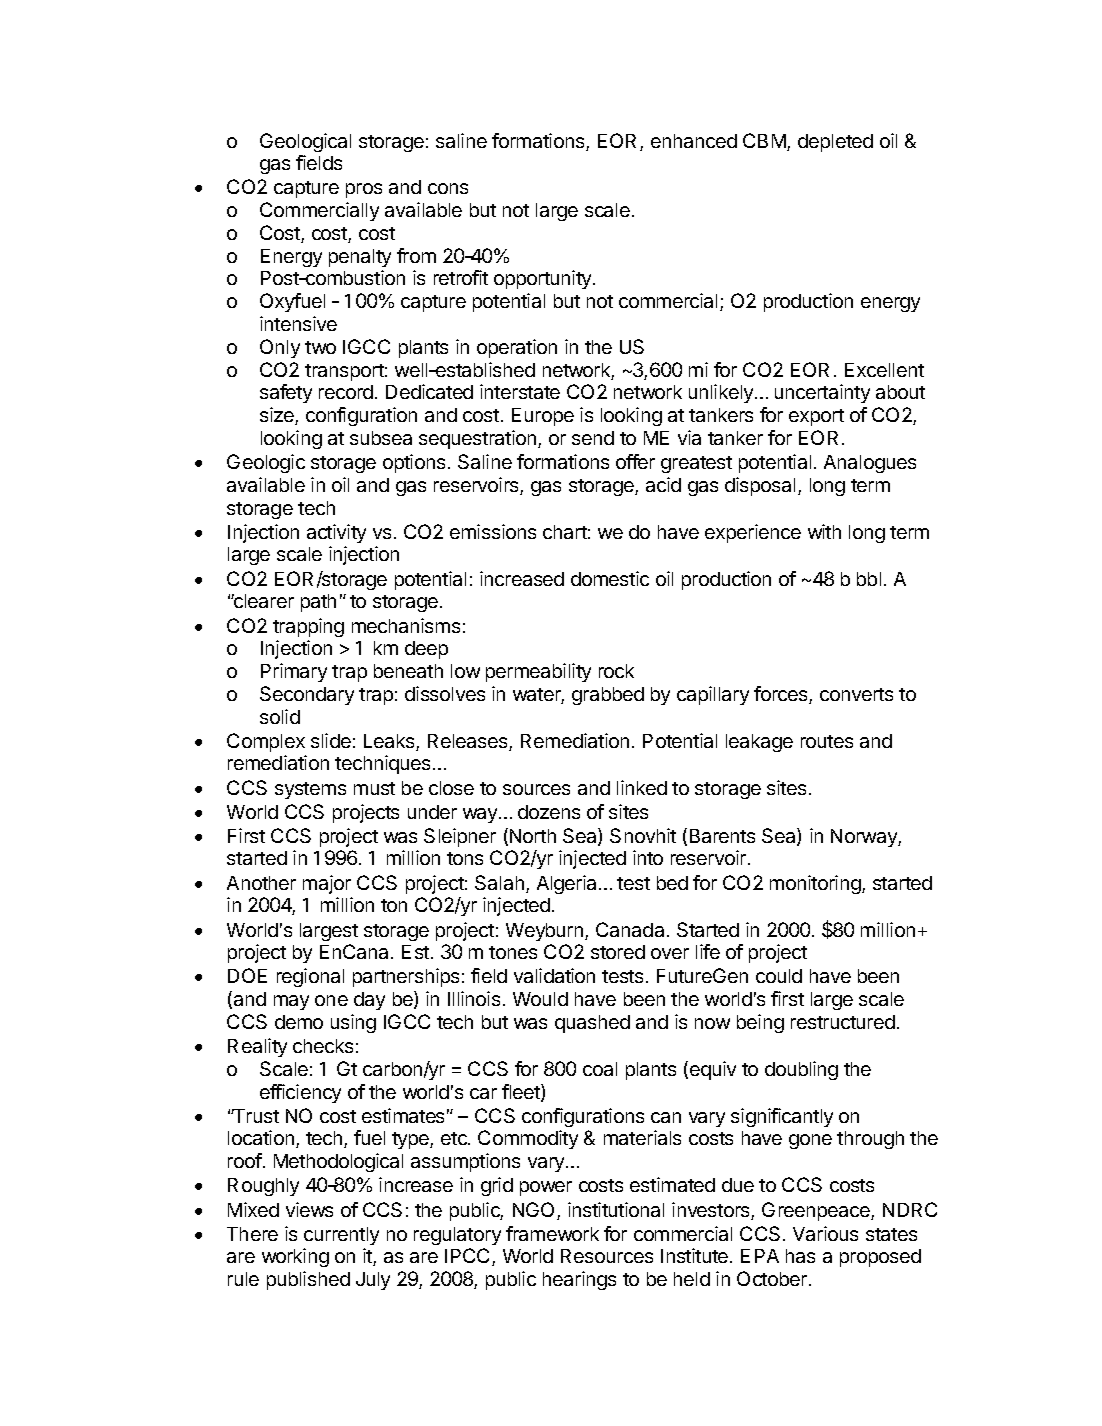 The height and width of the screenshot is (1426, 1102). What do you see at coordinates (544, 279) in the screenshot?
I see `opportunity` at bounding box center [544, 279].
